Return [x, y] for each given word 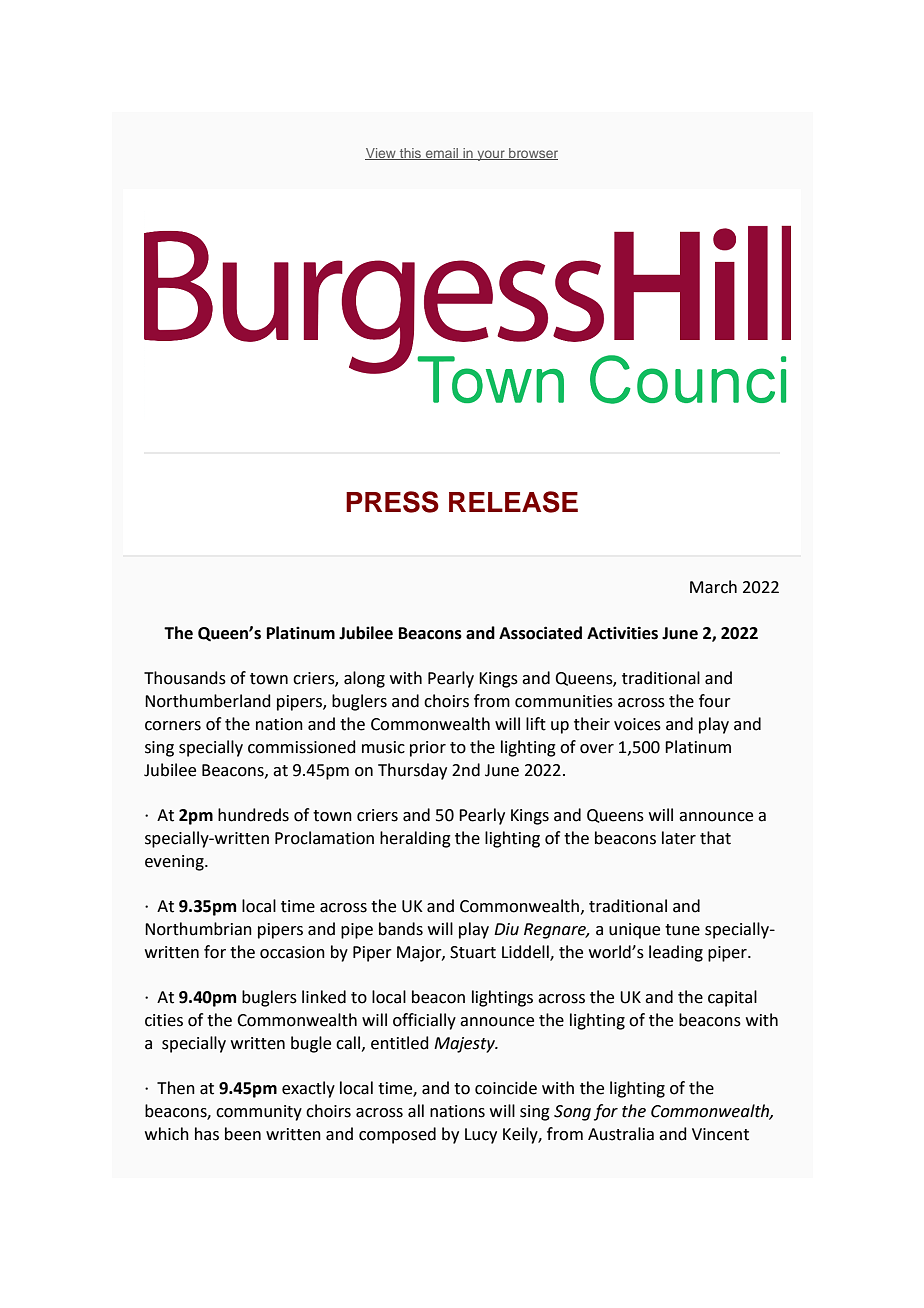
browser [532, 154]
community [259, 1113]
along [364, 679]
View [381, 154]
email [442, 154]
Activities [622, 633]
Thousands [185, 678]
